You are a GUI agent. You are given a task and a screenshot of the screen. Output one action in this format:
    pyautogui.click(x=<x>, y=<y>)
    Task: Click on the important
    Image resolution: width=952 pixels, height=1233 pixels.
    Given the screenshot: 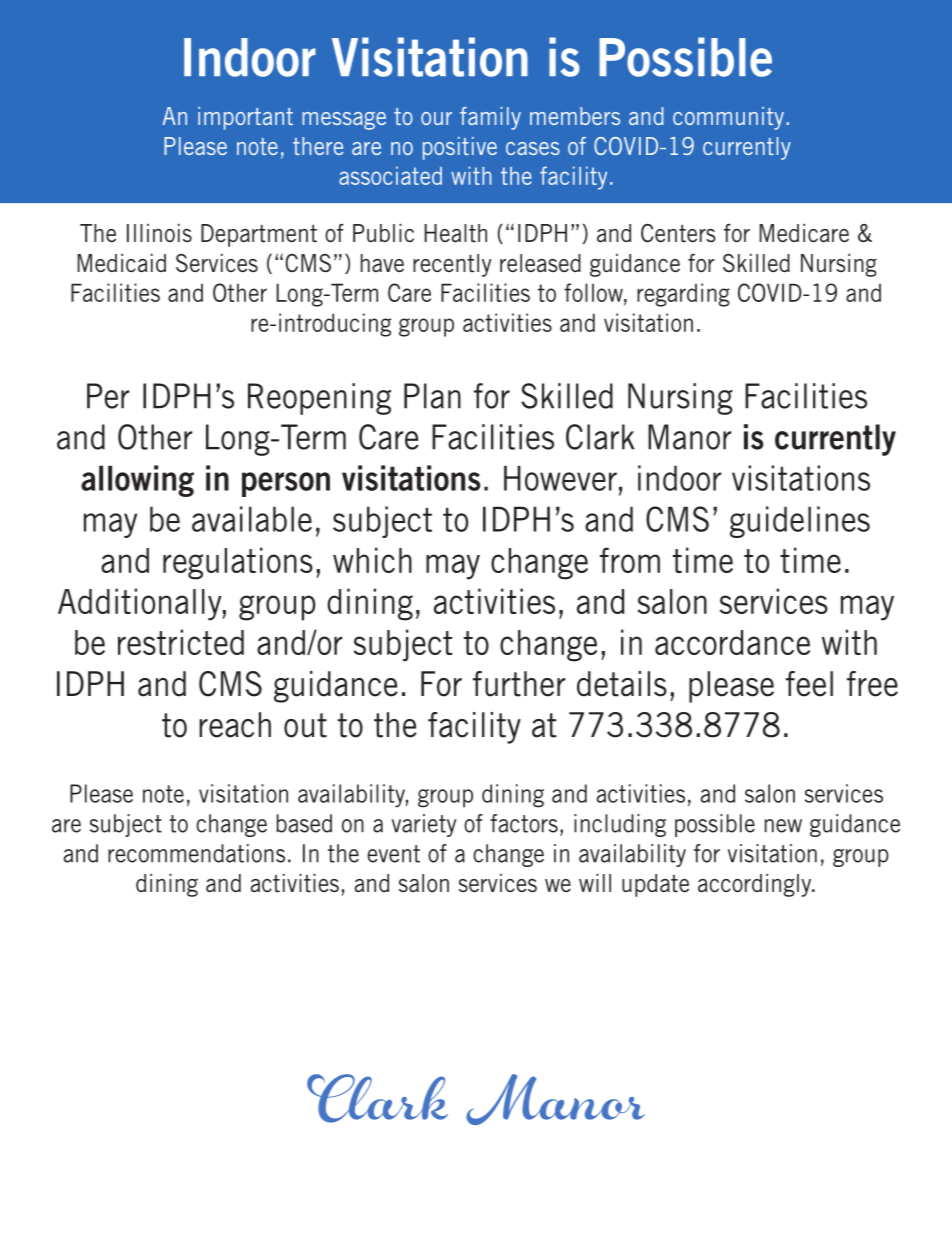 What is the action you would take?
    pyautogui.click(x=245, y=118)
